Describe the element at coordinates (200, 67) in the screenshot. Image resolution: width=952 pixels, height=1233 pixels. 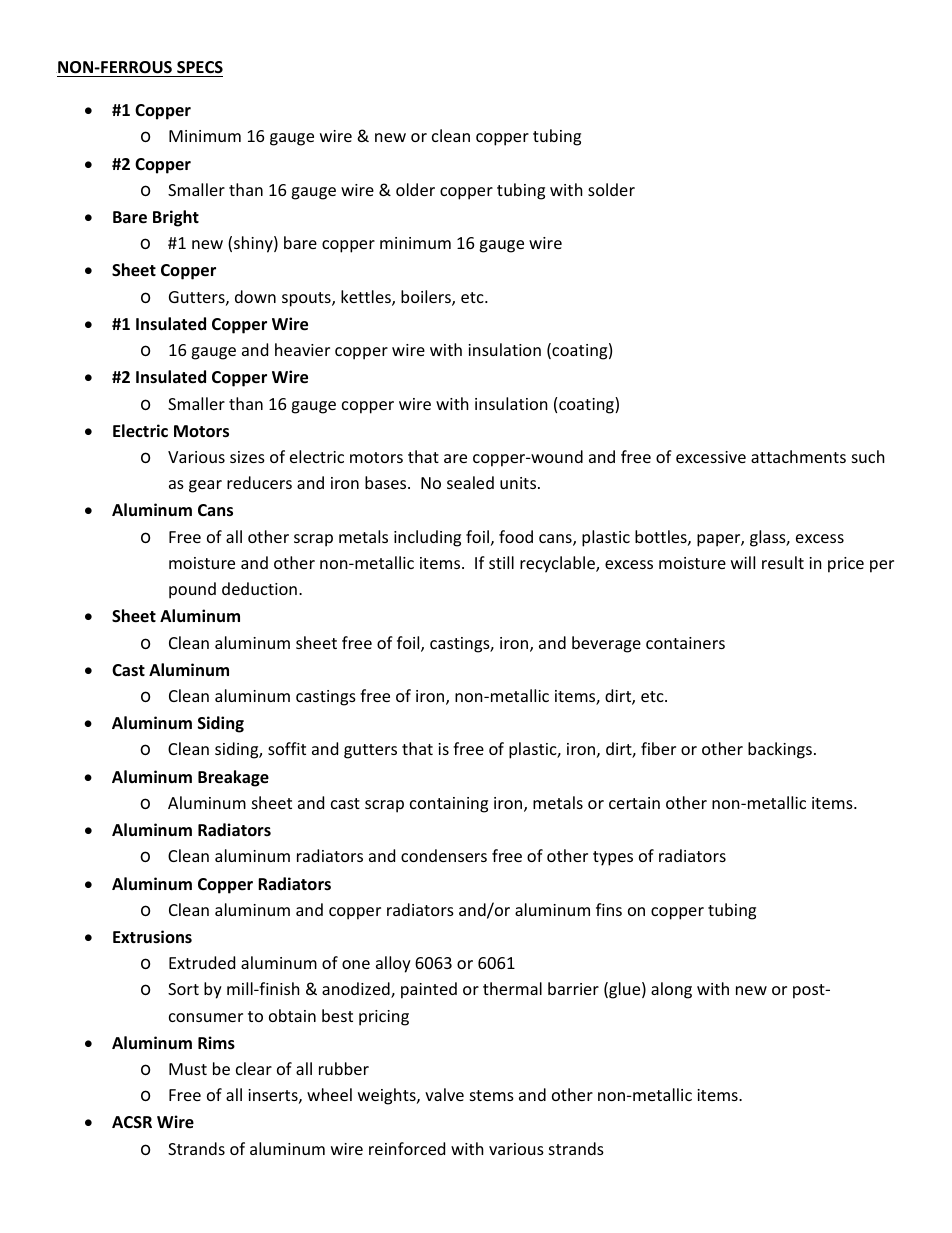
I see `SPECS` at that location.
